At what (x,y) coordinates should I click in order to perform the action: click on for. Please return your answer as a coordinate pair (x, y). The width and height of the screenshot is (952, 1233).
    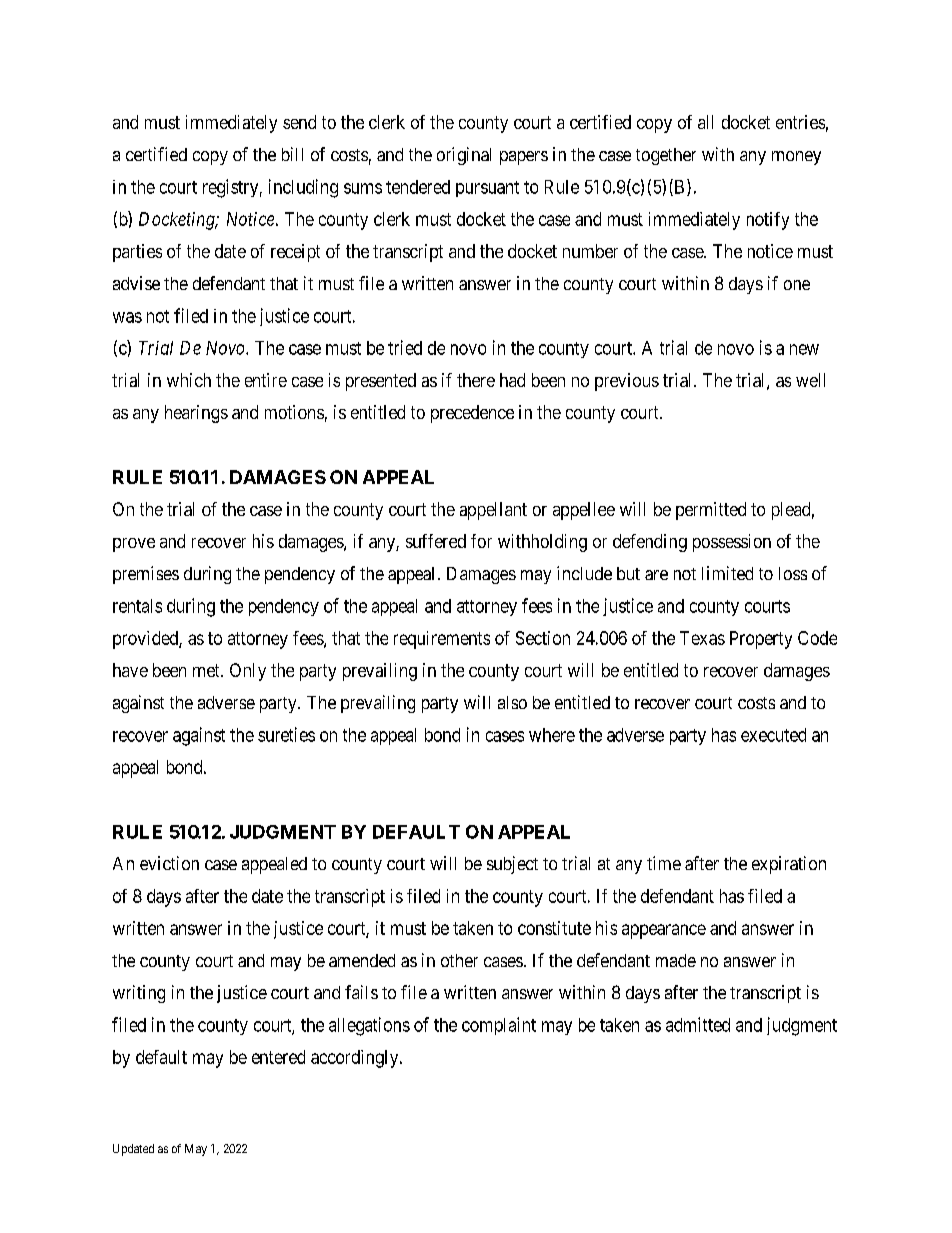
    Looking at the image, I should click on (481, 541).
